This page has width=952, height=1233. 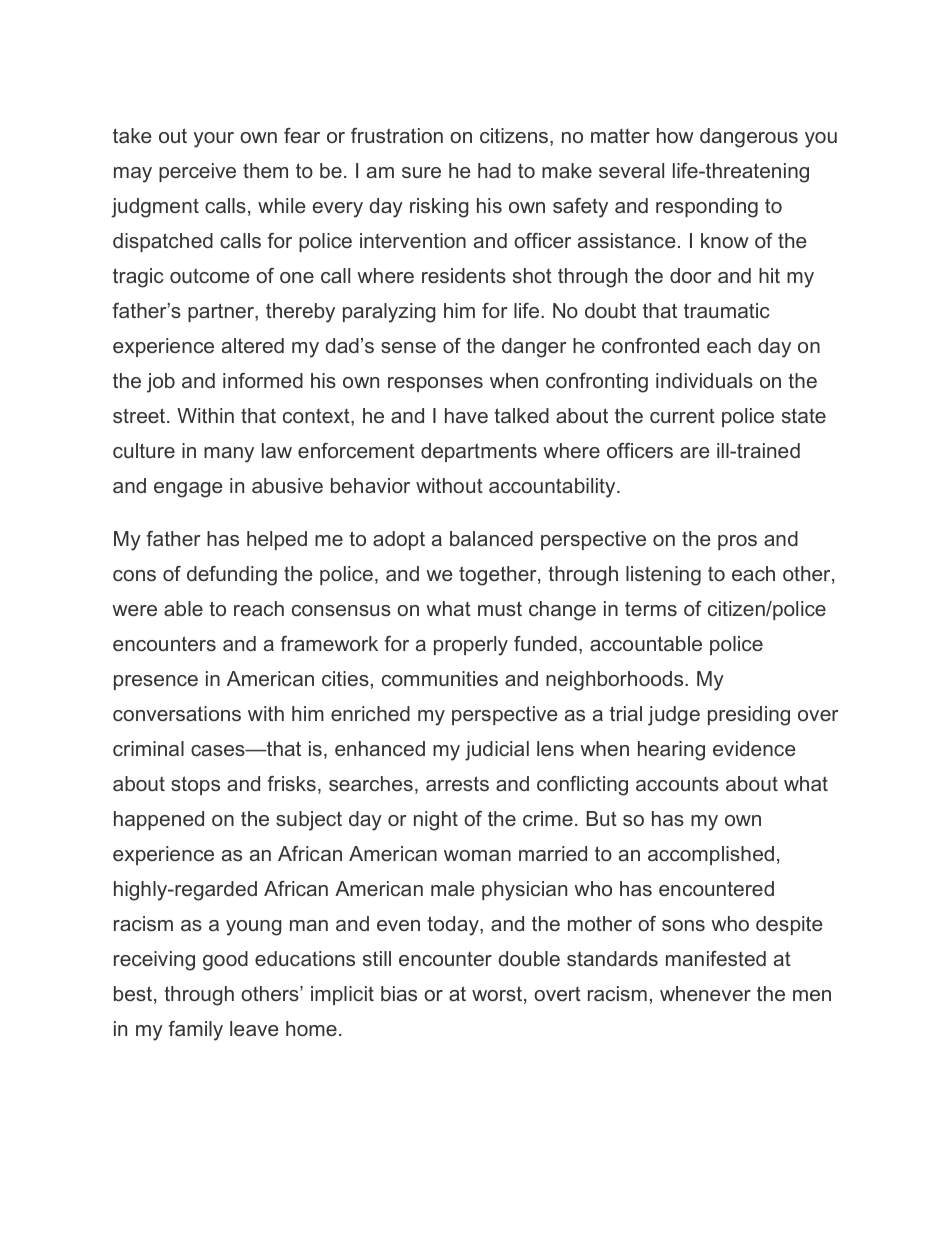 What do you see at coordinates (500, 608) in the page?
I see `must` at bounding box center [500, 608].
